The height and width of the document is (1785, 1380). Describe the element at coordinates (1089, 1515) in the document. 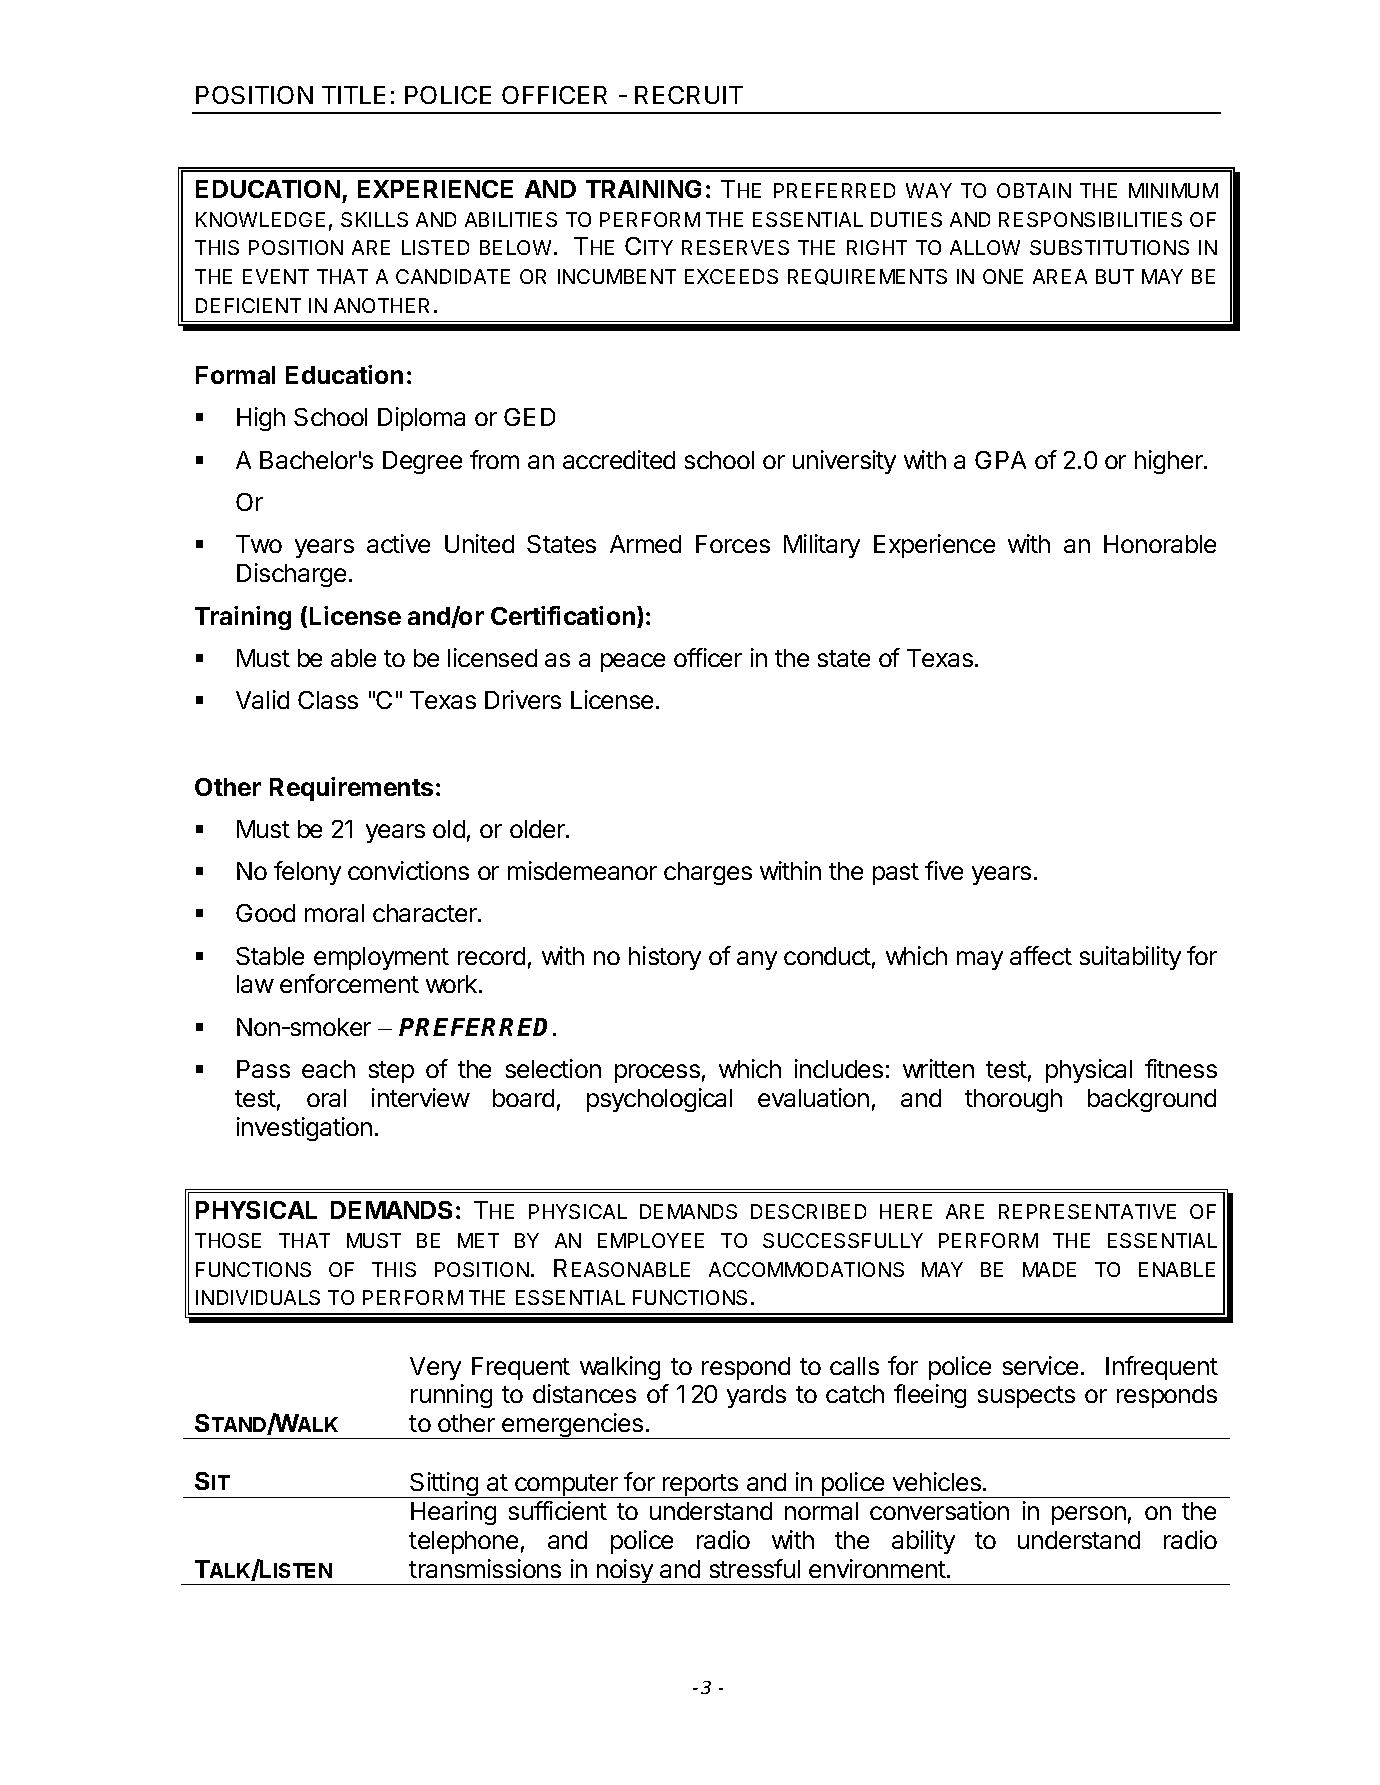

I see `person` at that location.
